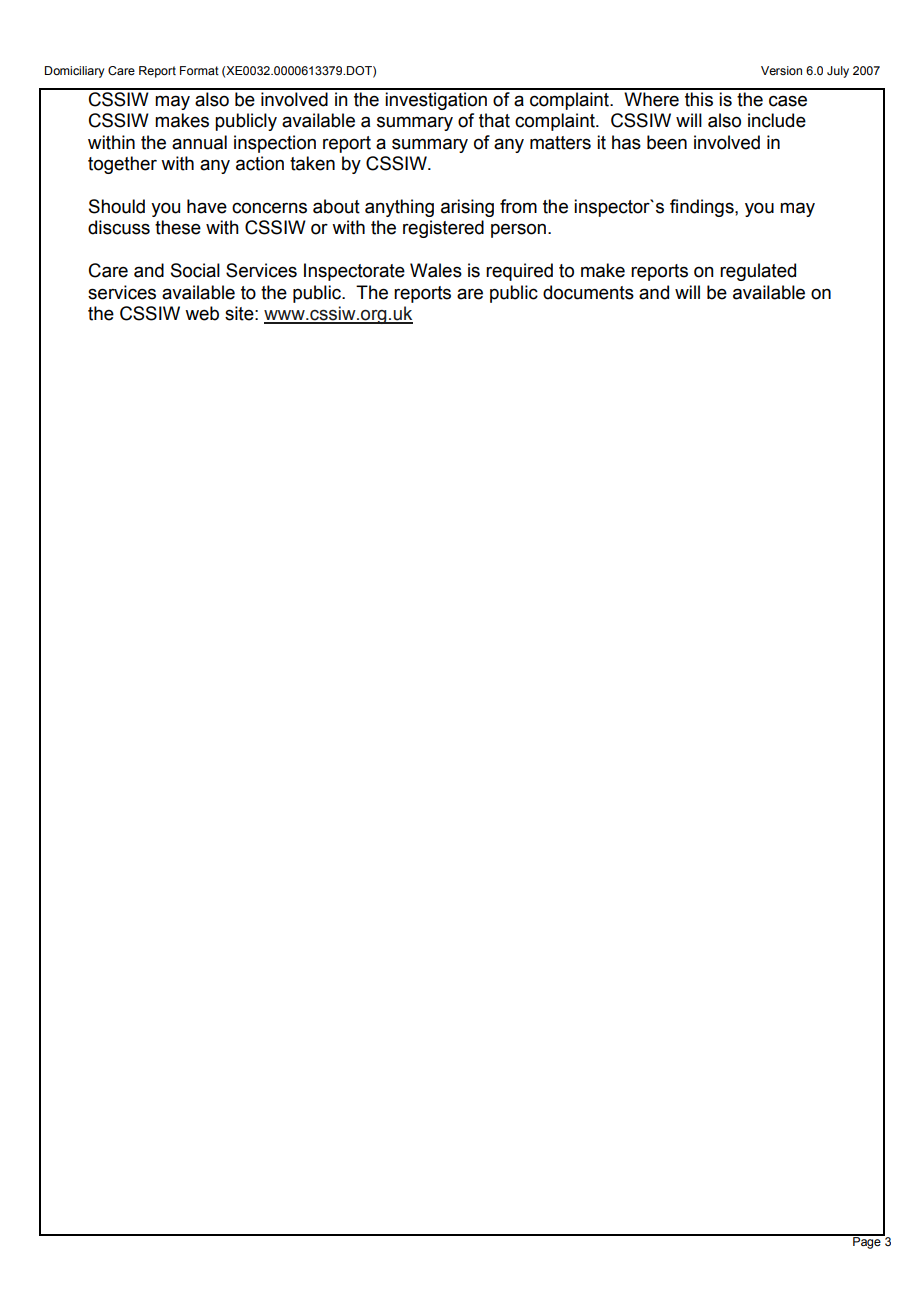  Describe the element at coordinates (758, 272) in the image. I see `regulated` at that location.
